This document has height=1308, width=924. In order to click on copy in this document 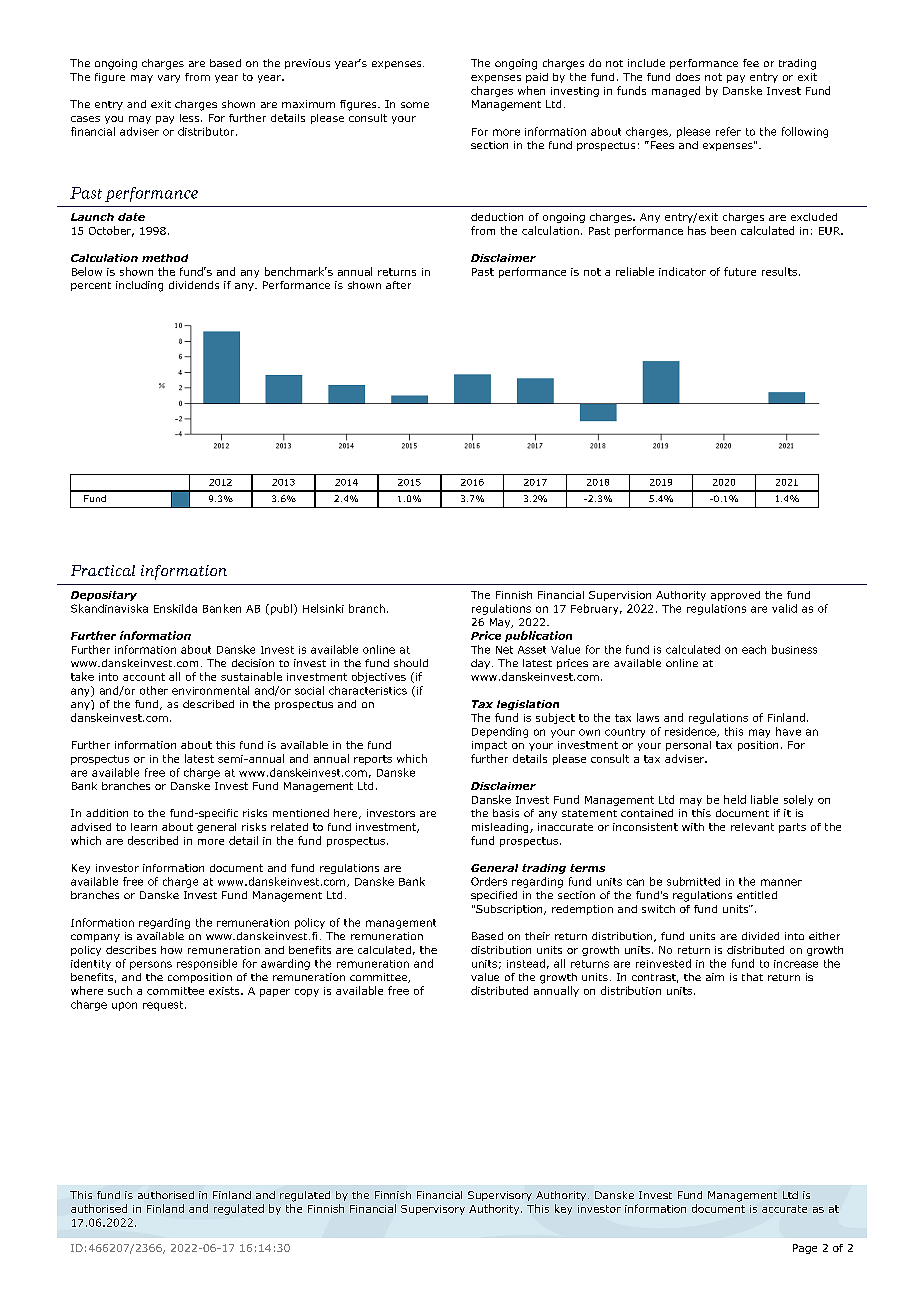, I will do `click(307, 993)`.
